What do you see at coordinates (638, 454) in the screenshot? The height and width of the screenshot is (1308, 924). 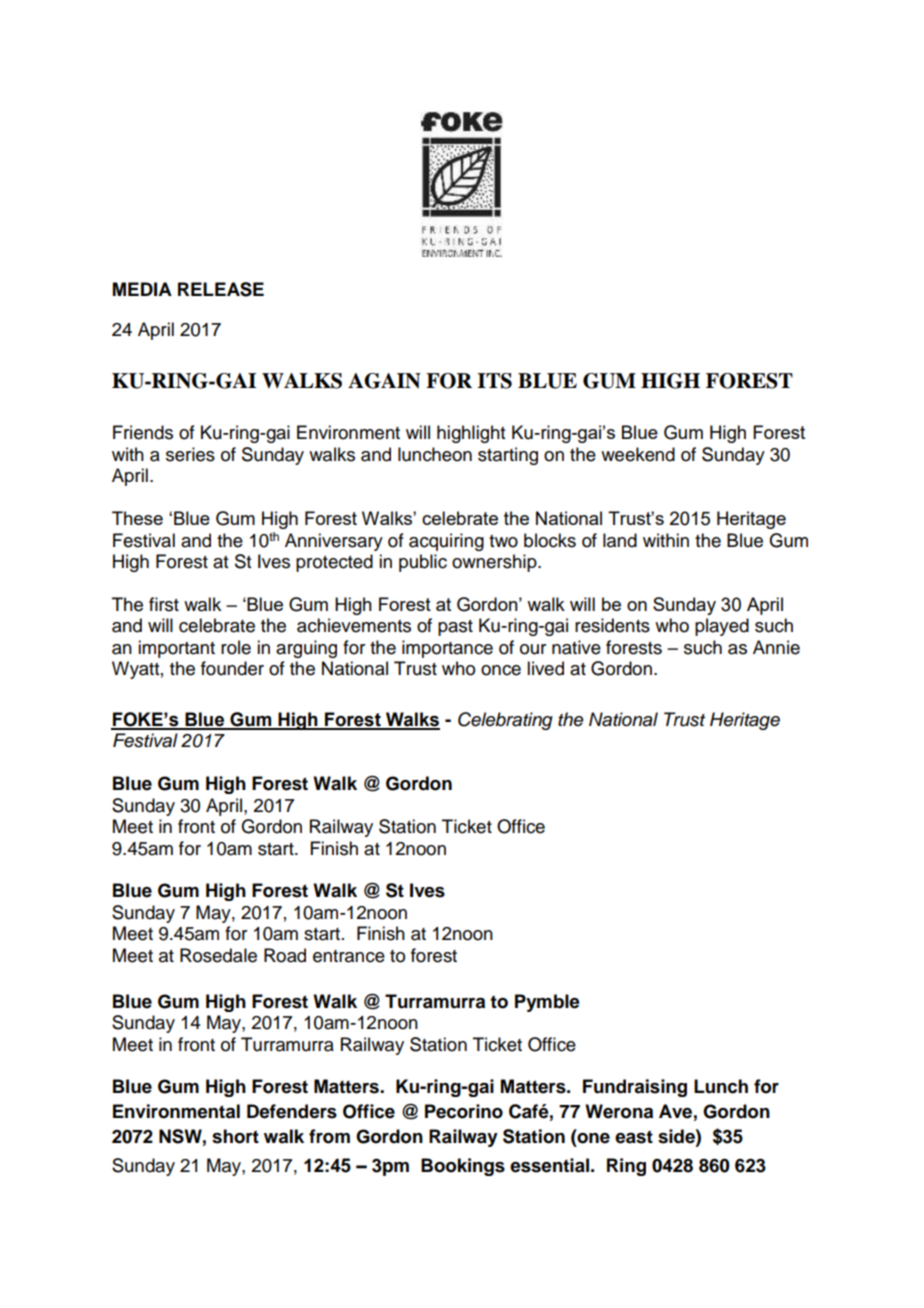 I see `weekend` at bounding box center [638, 454].
